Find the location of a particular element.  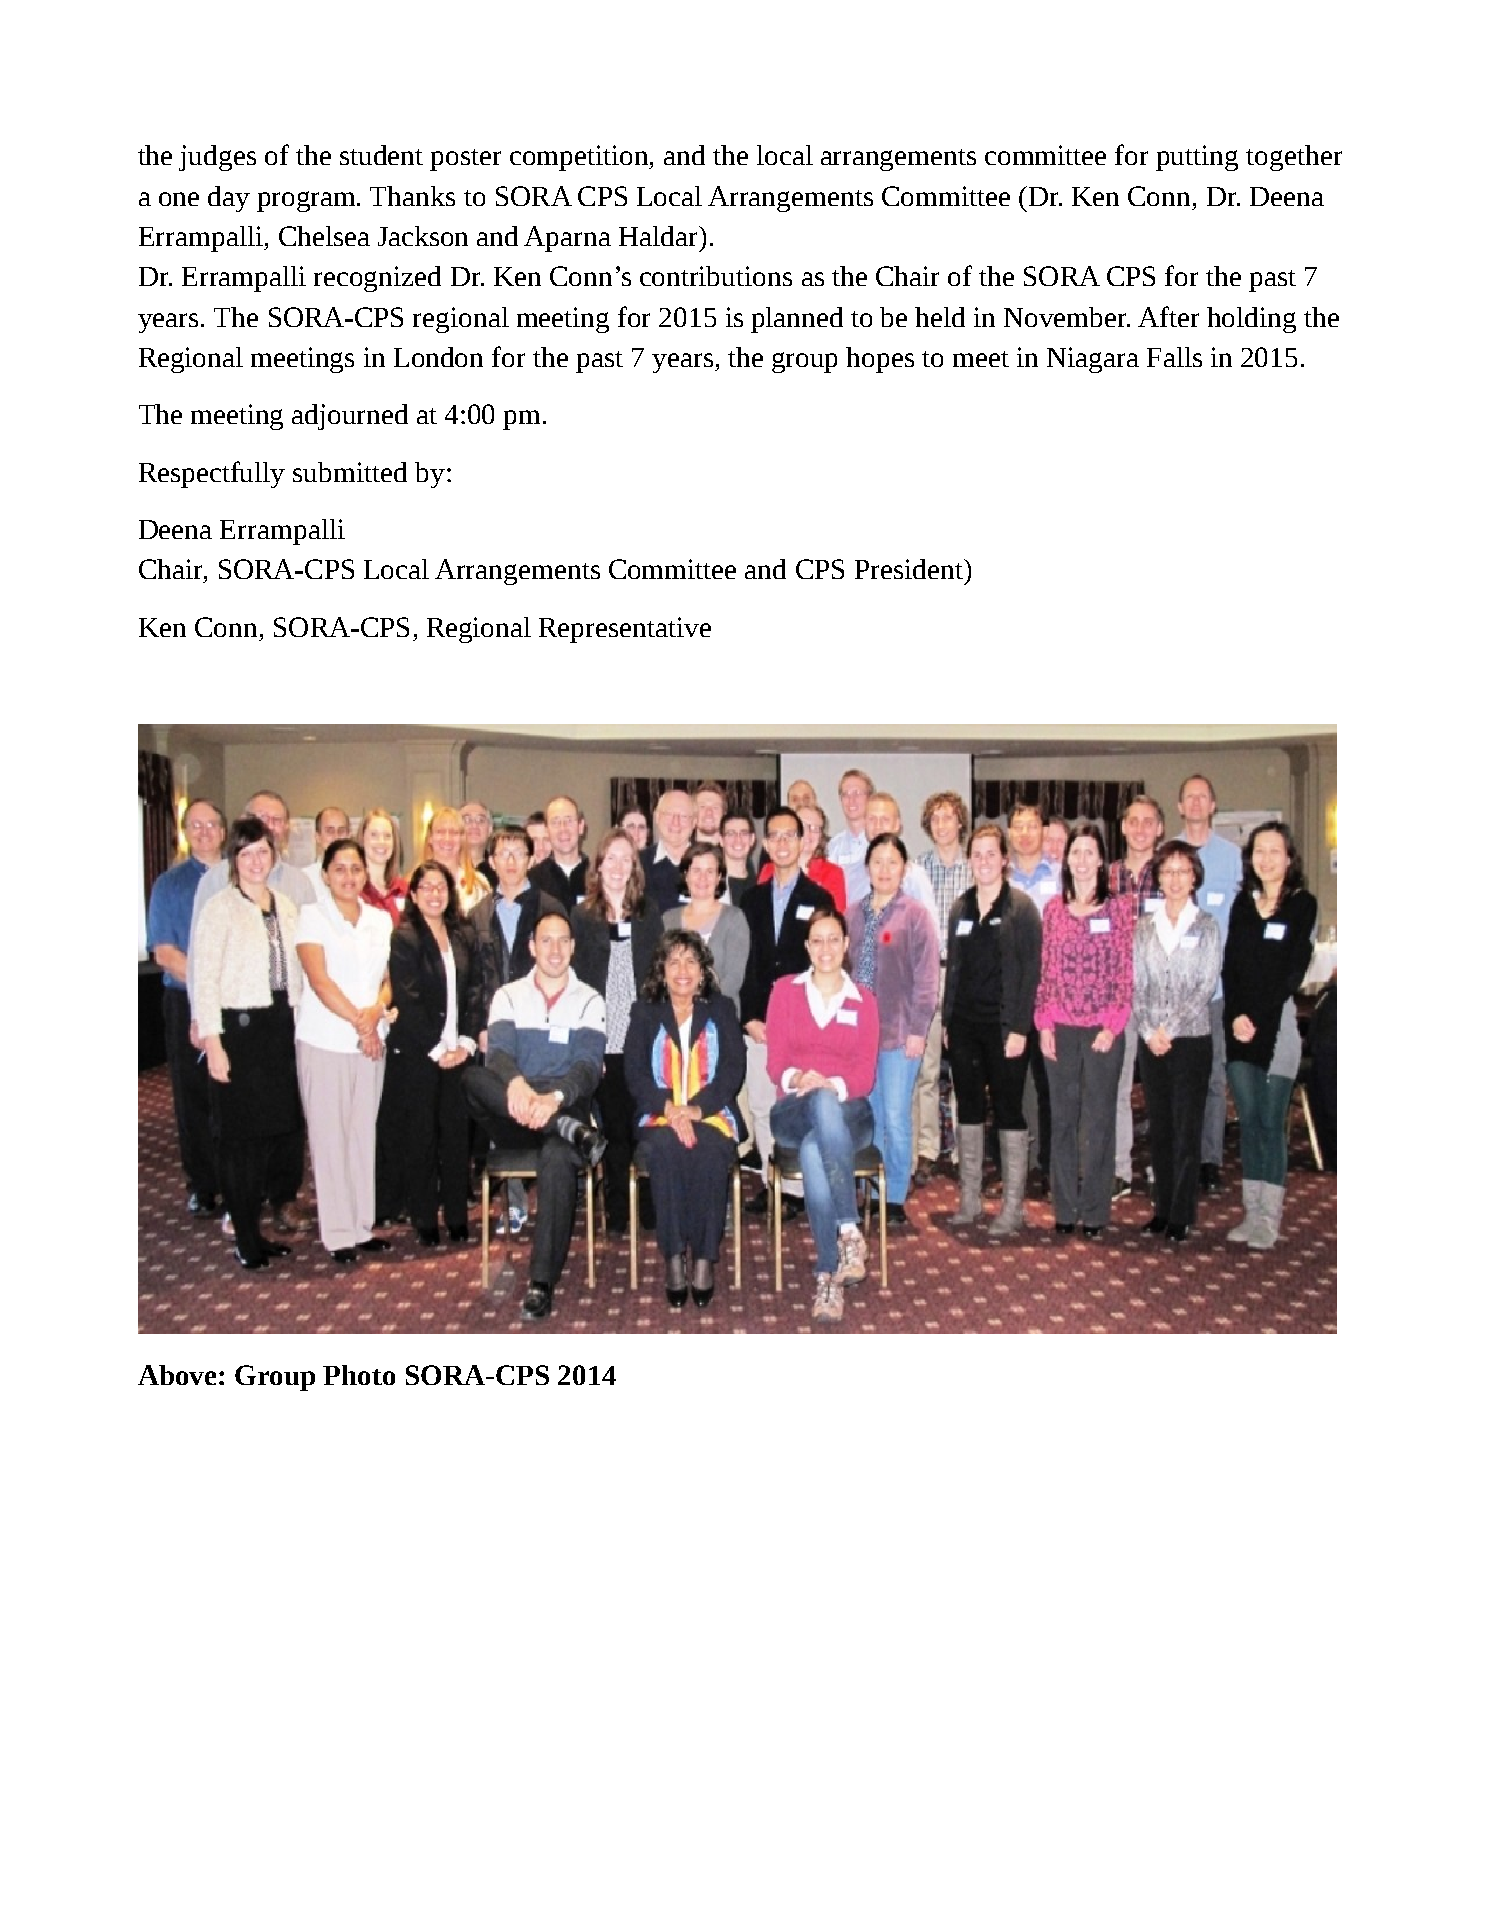

Above is located at coordinates (179, 1375).
